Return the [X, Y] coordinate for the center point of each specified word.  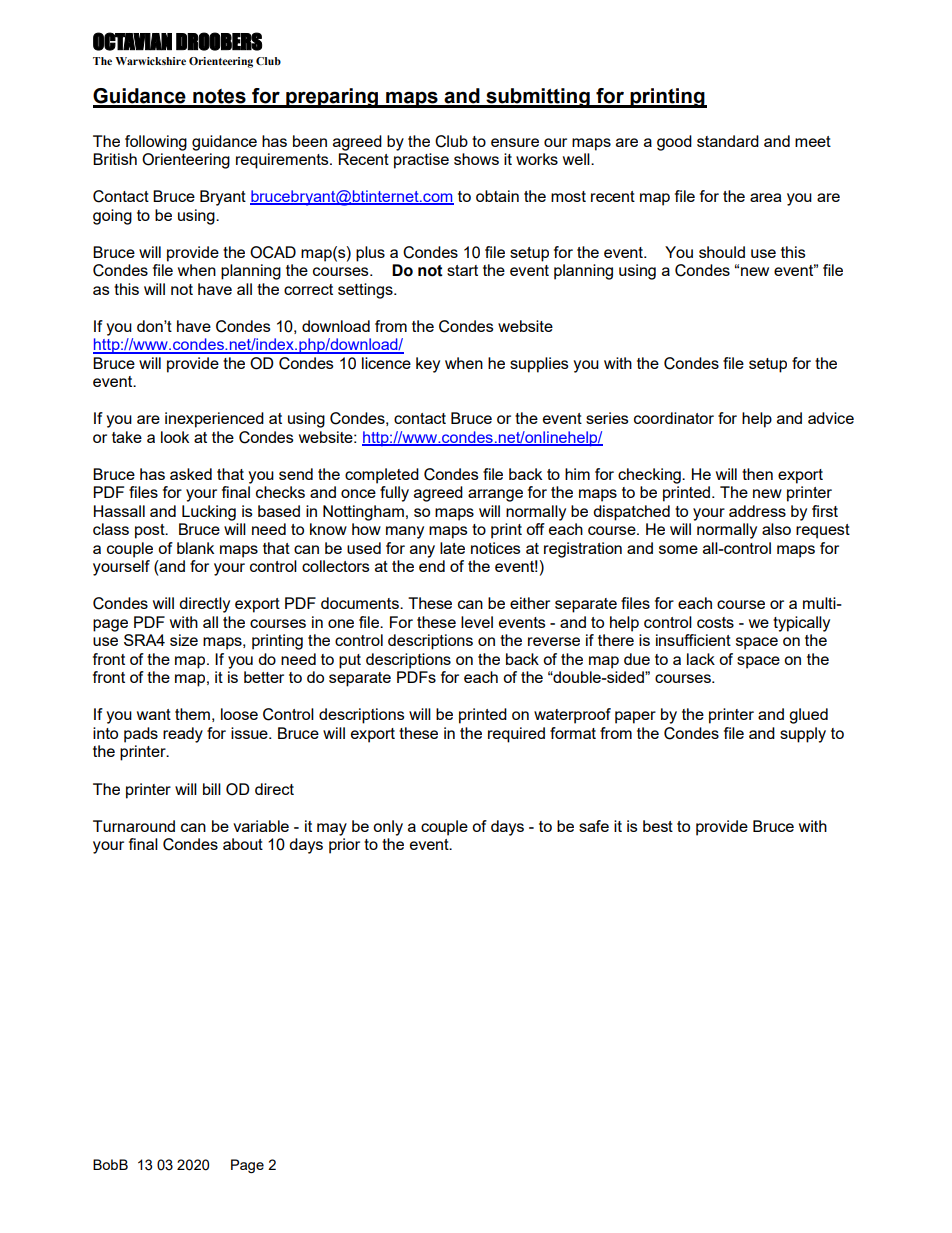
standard [728, 141]
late [452, 548]
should [722, 252]
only [388, 828]
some [678, 549]
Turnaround [134, 826]
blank [195, 548]
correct [308, 289]
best [658, 826]
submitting [538, 98]
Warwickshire [150, 61]
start [462, 270]
